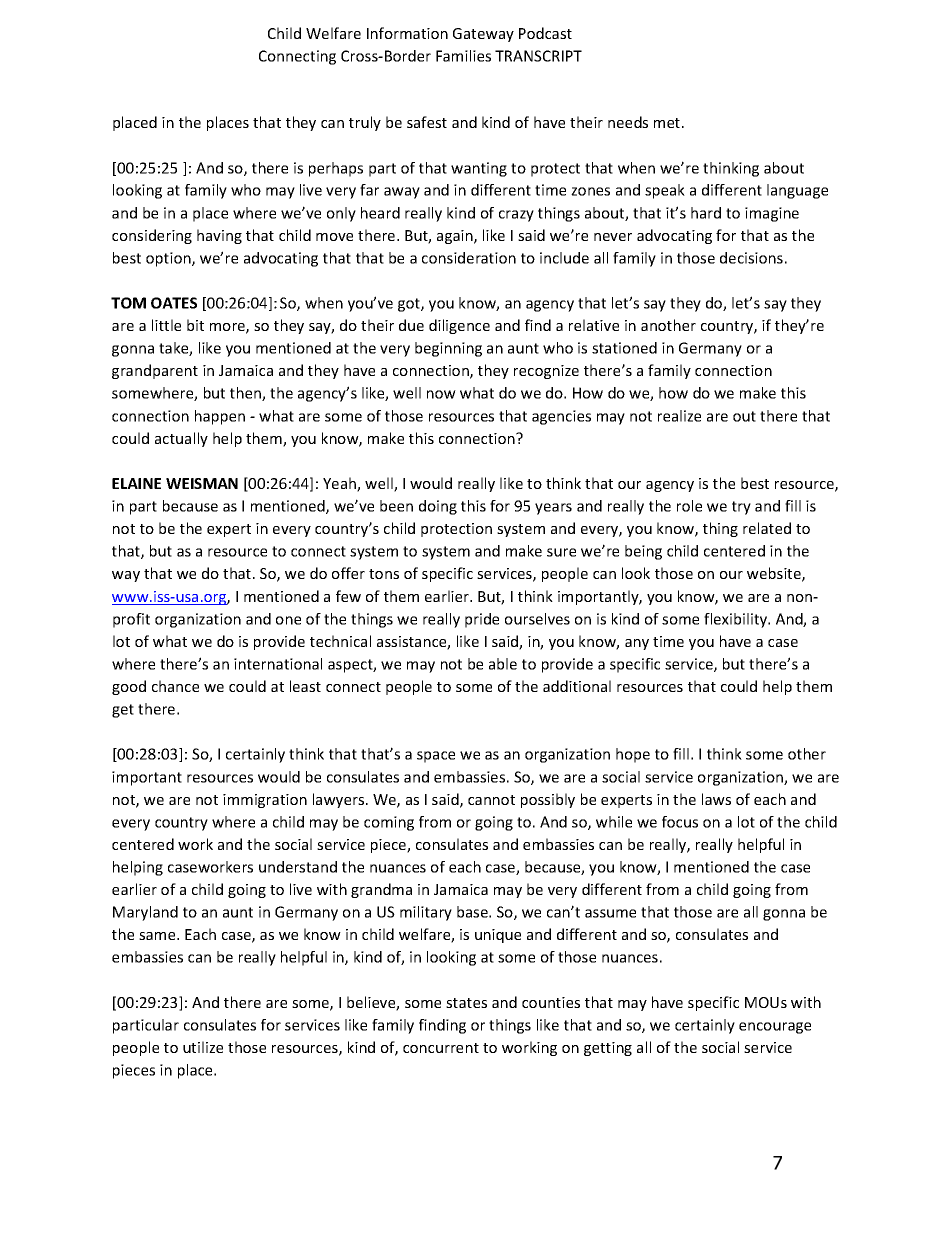 Image resolution: width=952 pixels, height=1233 pixels. What do you see at coordinates (737, 620) in the document?
I see `flexibility` at bounding box center [737, 620].
